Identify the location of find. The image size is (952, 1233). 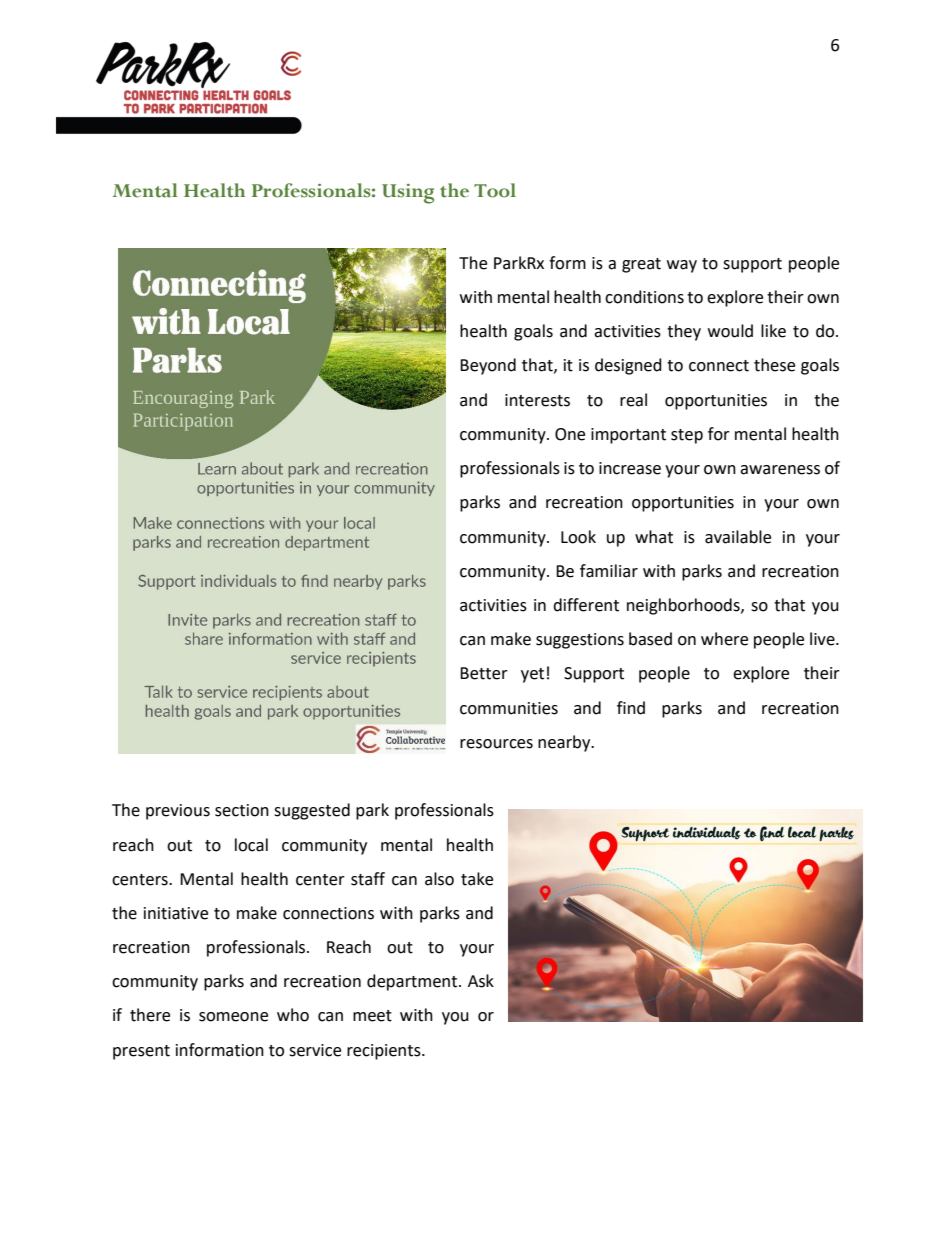
(631, 708).
